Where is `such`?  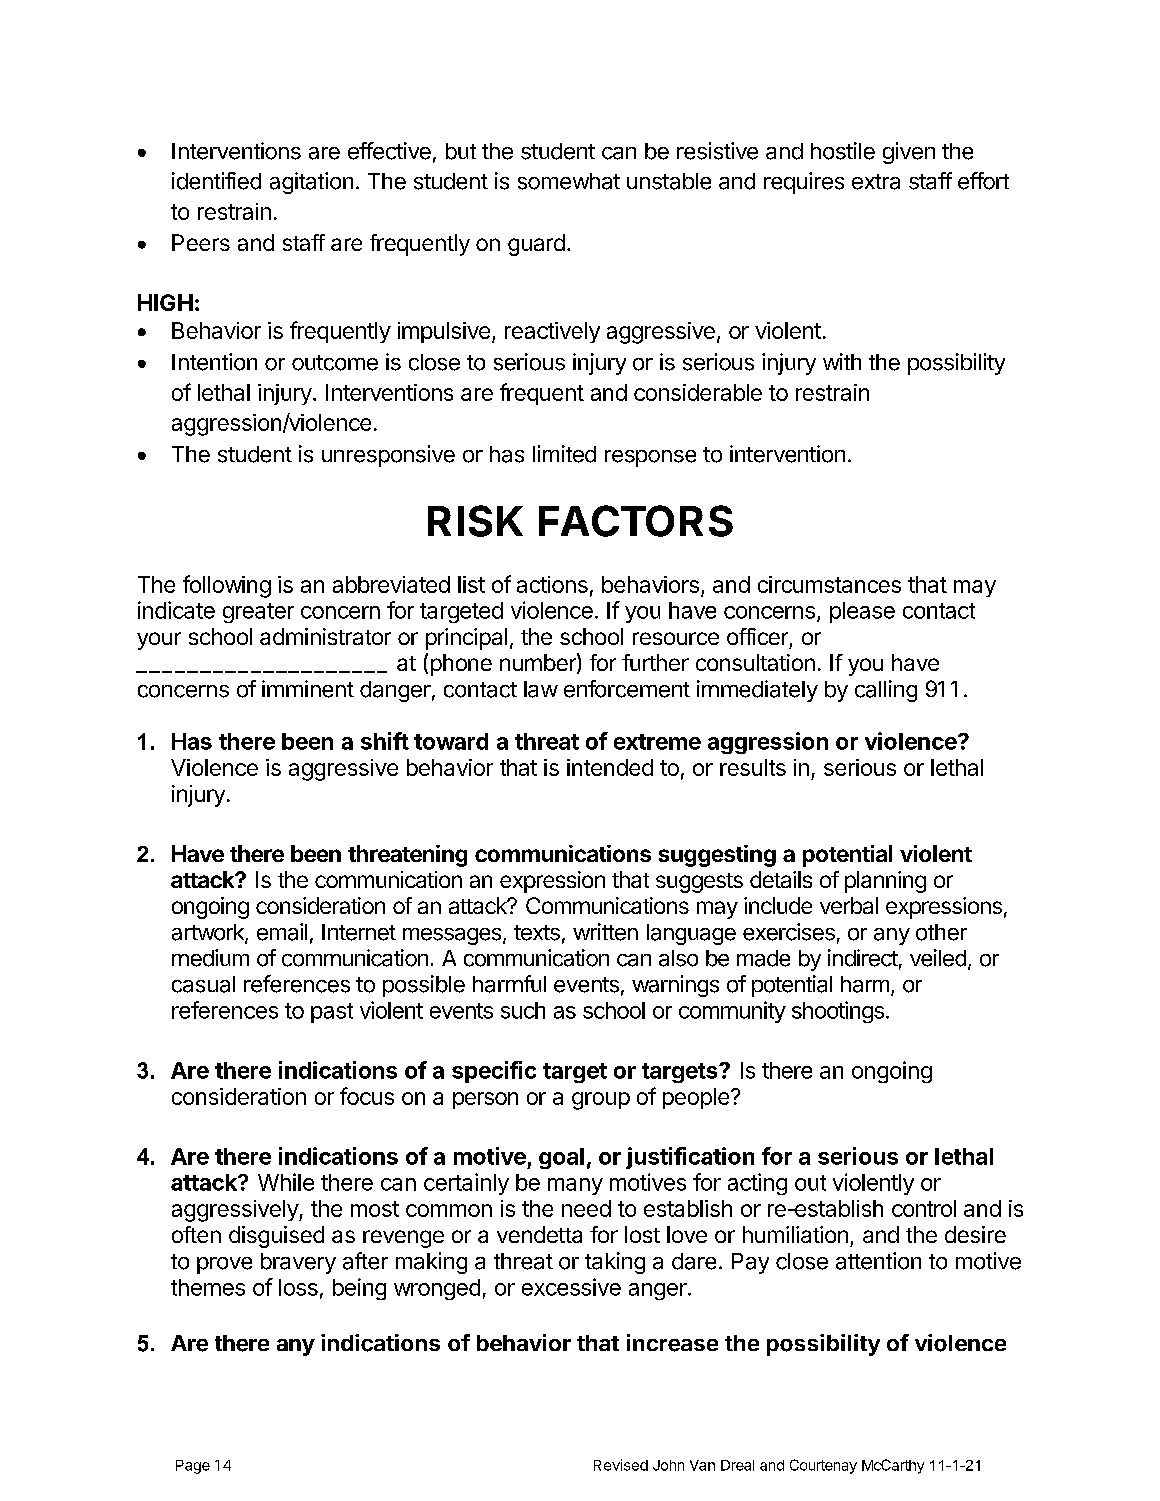
such is located at coordinates (523, 1010).
